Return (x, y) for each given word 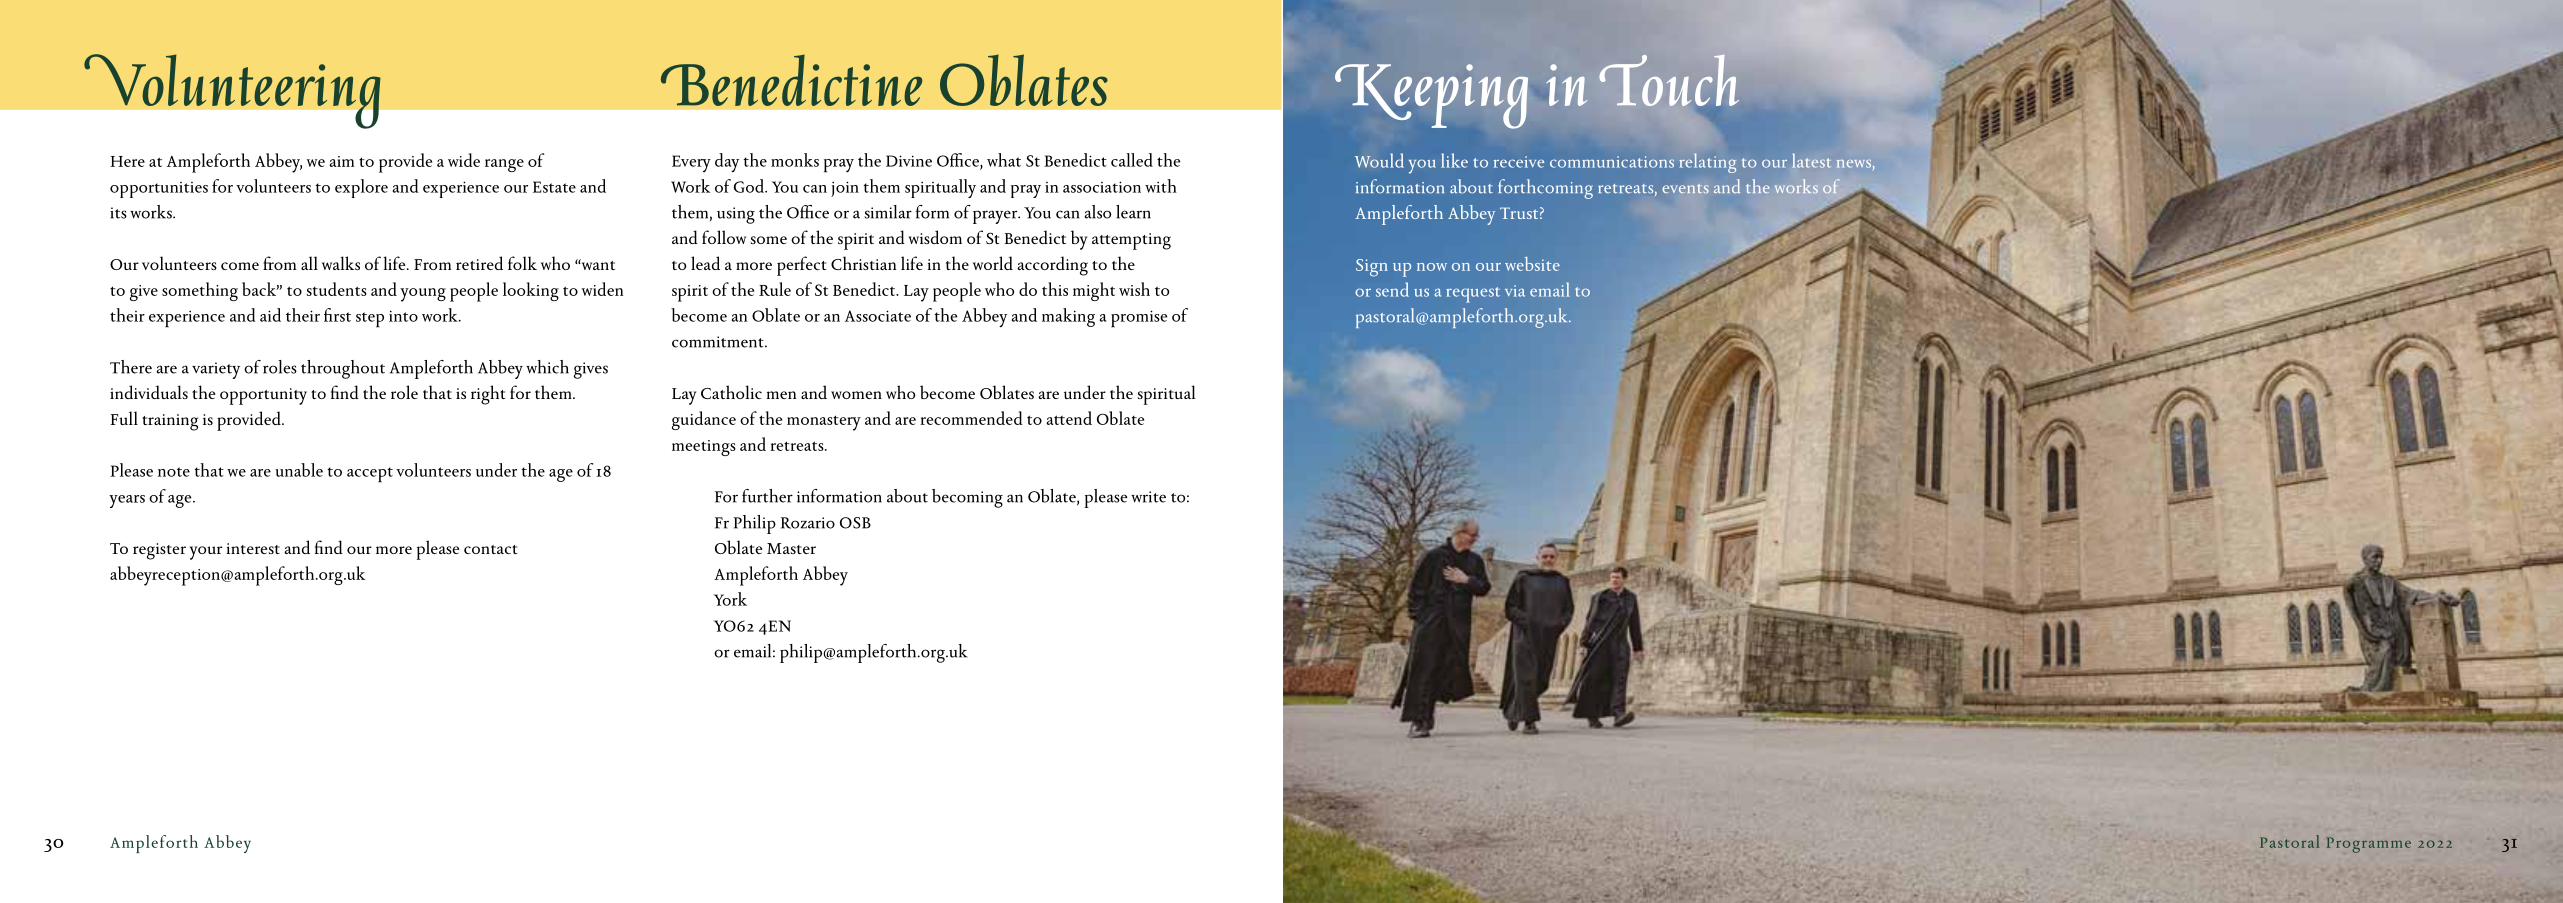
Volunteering (232, 91)
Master (791, 548)
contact (490, 549)
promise (1139, 319)
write (1148, 497)
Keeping (1431, 96)
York (730, 599)
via (1515, 291)
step (370, 320)
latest (1811, 161)
